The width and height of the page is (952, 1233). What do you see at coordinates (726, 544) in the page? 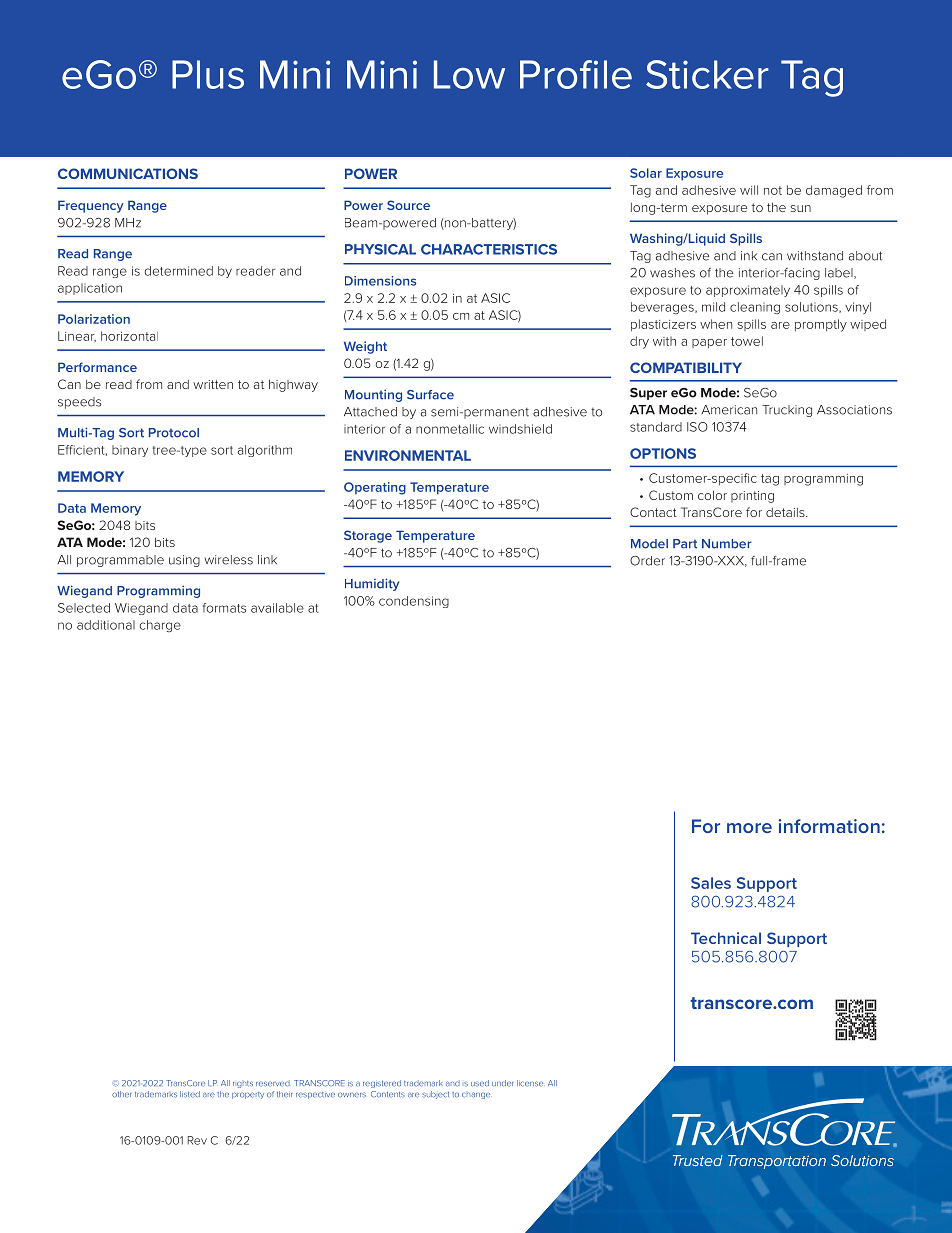
I see `Number` at bounding box center [726, 544].
